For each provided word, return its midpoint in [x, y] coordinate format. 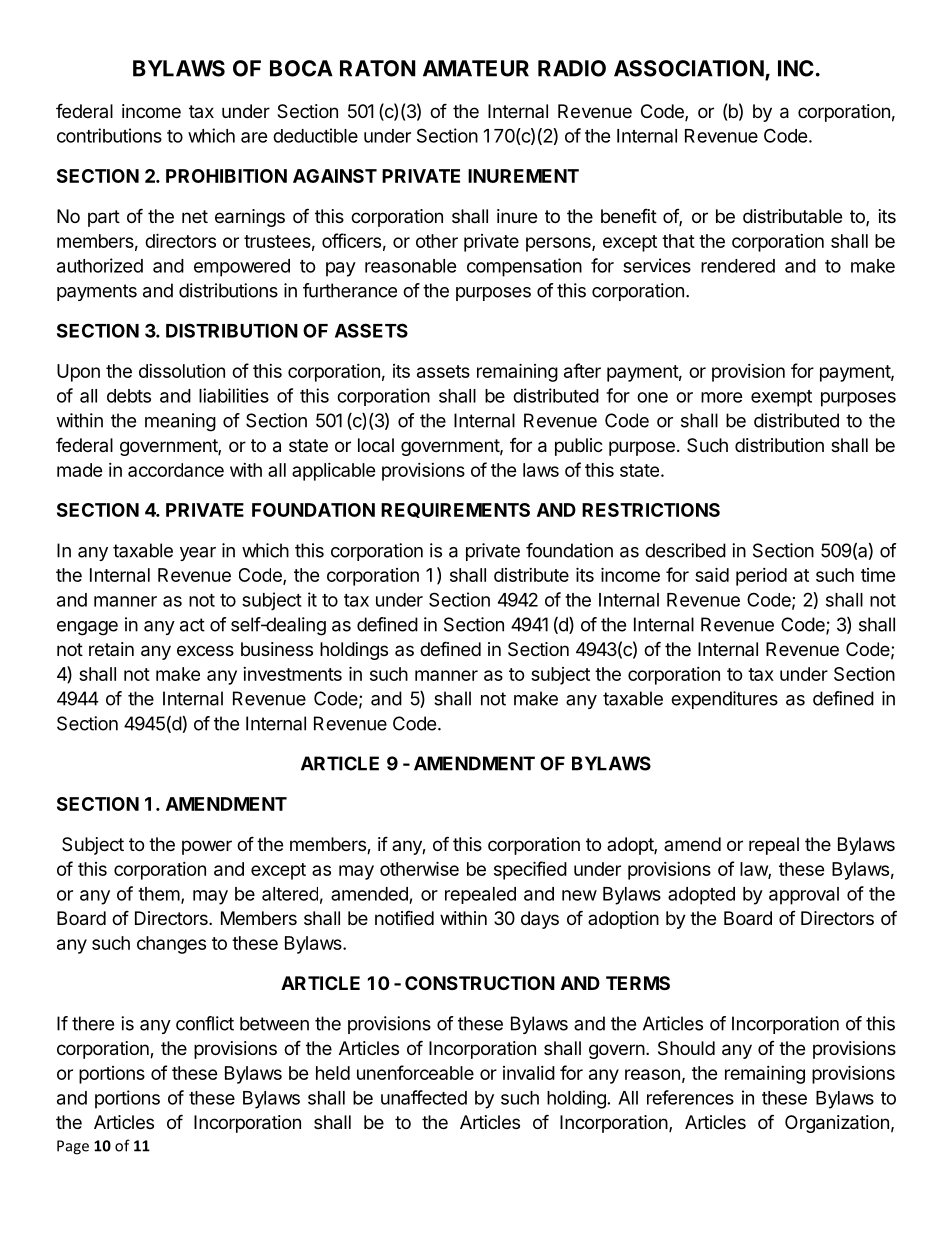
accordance [176, 470]
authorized [100, 265]
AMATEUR [476, 68]
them [159, 894]
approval [804, 896]
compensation [524, 267]
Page [73, 1147]
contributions [109, 135]
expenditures [724, 700]
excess [205, 650]
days [540, 920]
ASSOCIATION [689, 68]
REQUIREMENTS [455, 510]
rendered [738, 266]
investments [292, 674]
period [761, 577]
